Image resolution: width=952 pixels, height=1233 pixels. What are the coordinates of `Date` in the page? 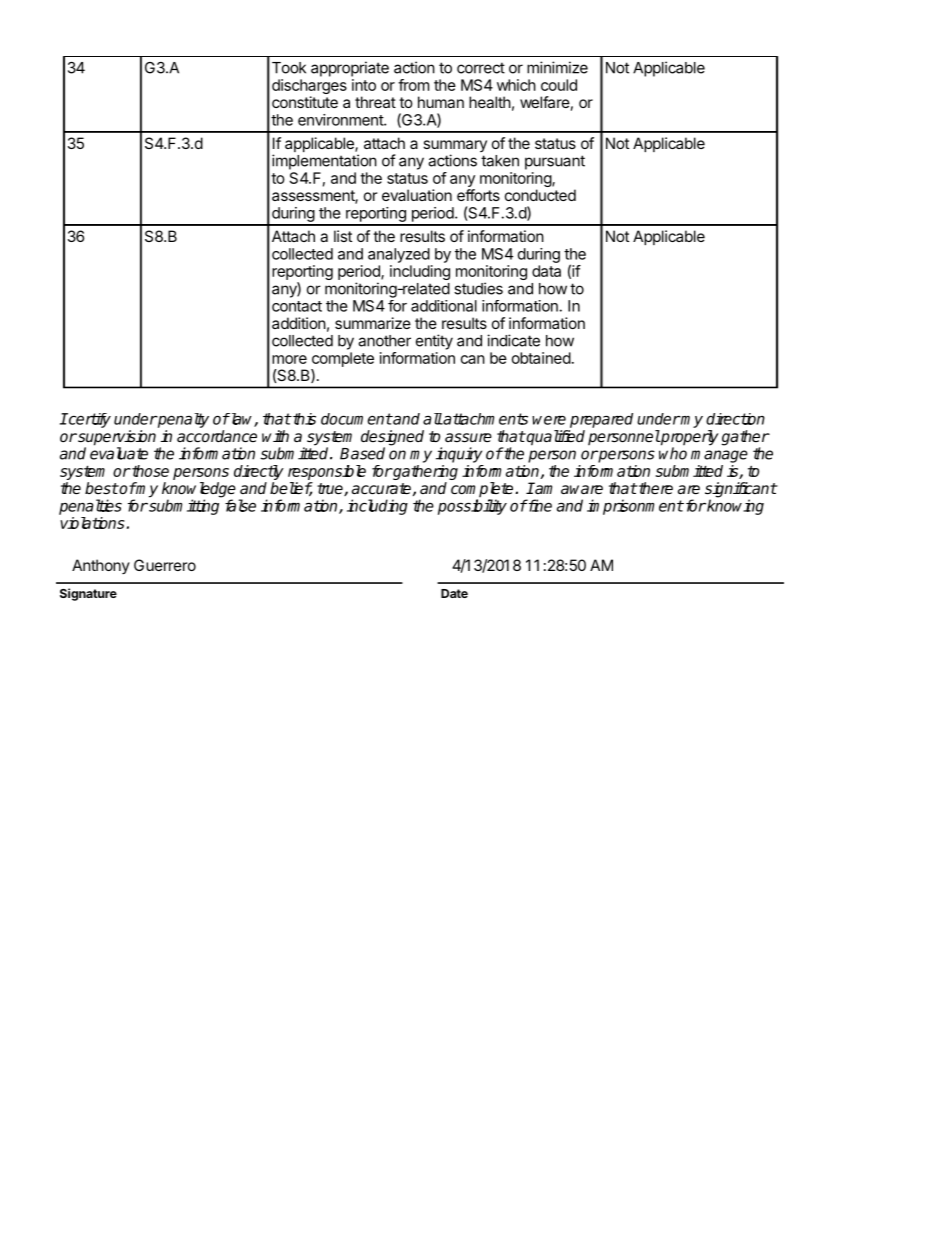 It's located at (454, 593).
